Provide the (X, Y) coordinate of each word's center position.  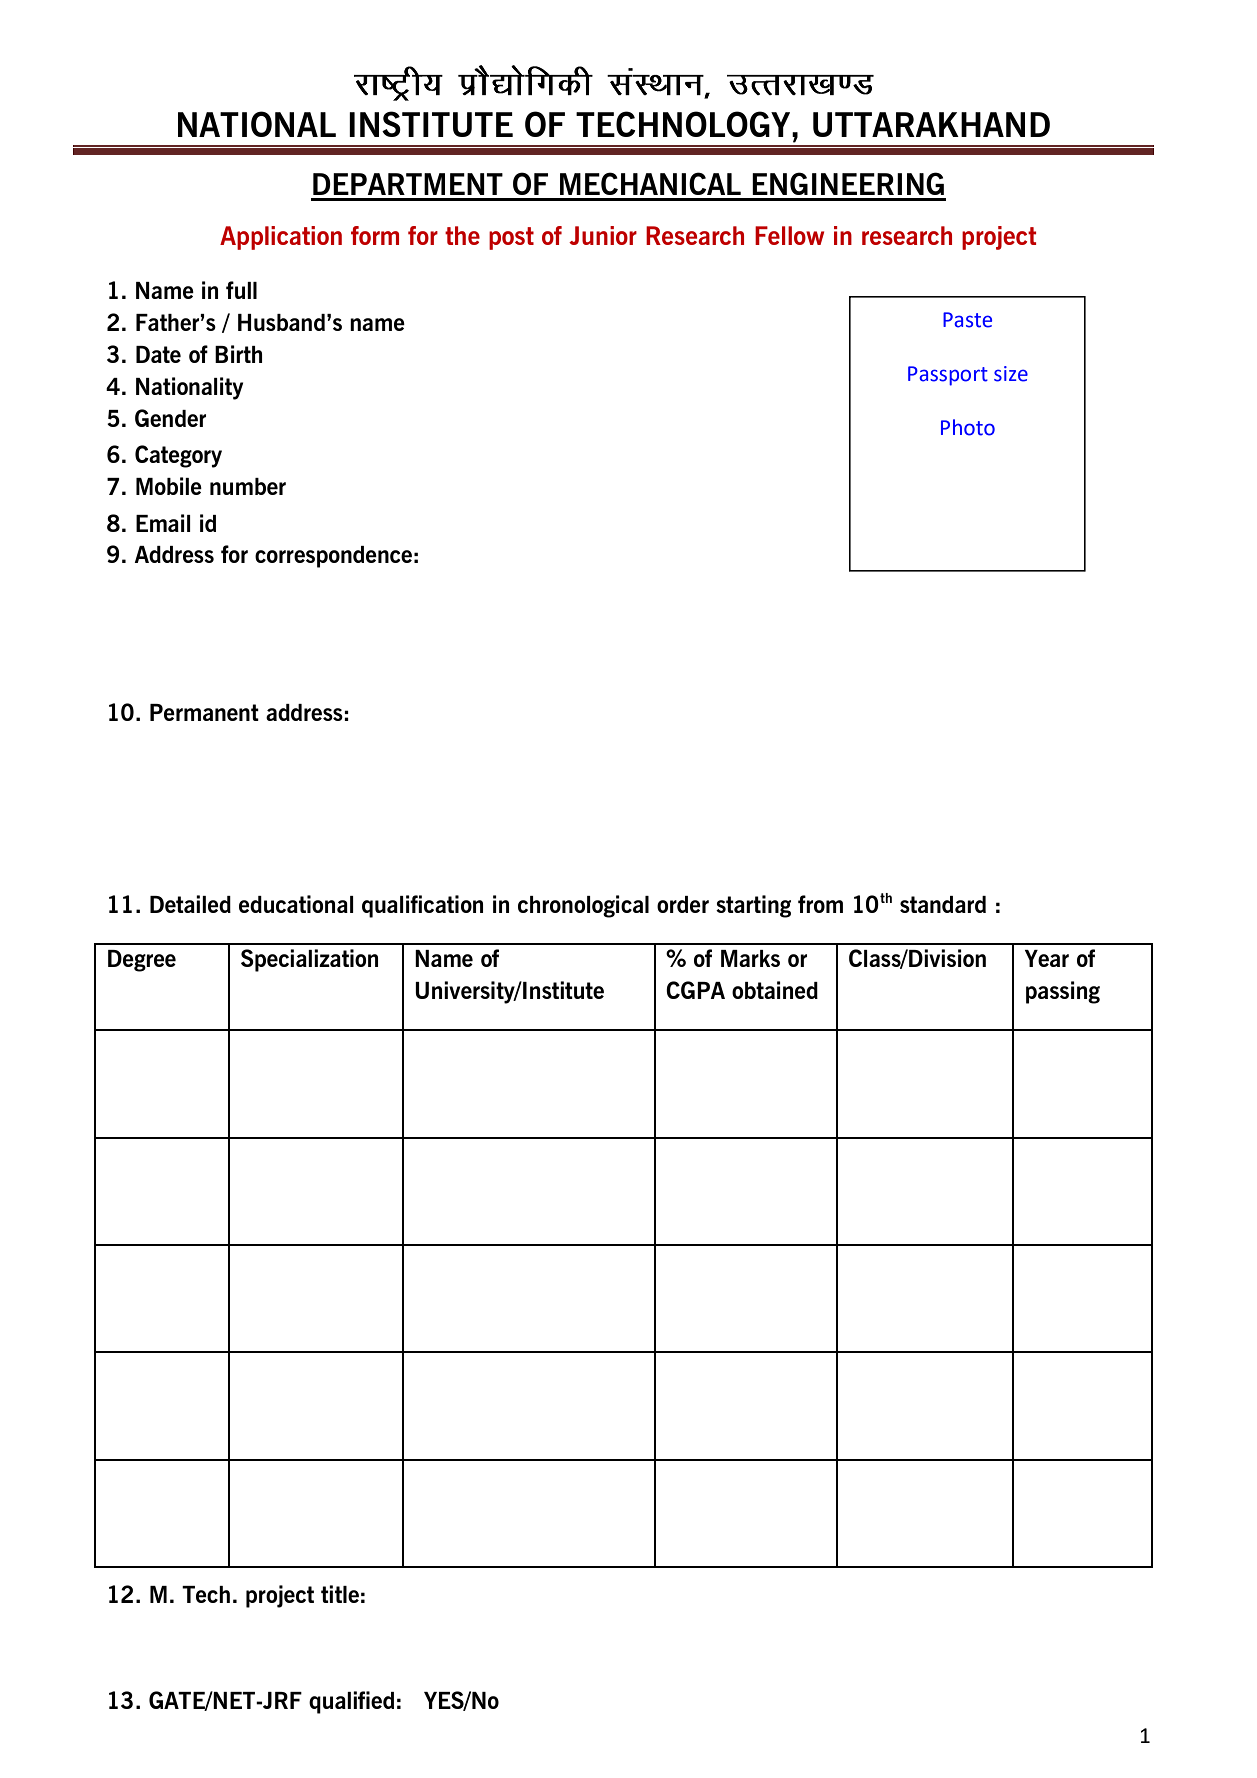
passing (1063, 992)
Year (1047, 958)
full (241, 290)
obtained (775, 990)
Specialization (309, 960)
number (248, 486)
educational (296, 904)
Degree (142, 961)
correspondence (333, 557)
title (340, 1594)
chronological (583, 906)
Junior (603, 235)
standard (943, 904)
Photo (968, 427)
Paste (967, 320)
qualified (351, 1702)
